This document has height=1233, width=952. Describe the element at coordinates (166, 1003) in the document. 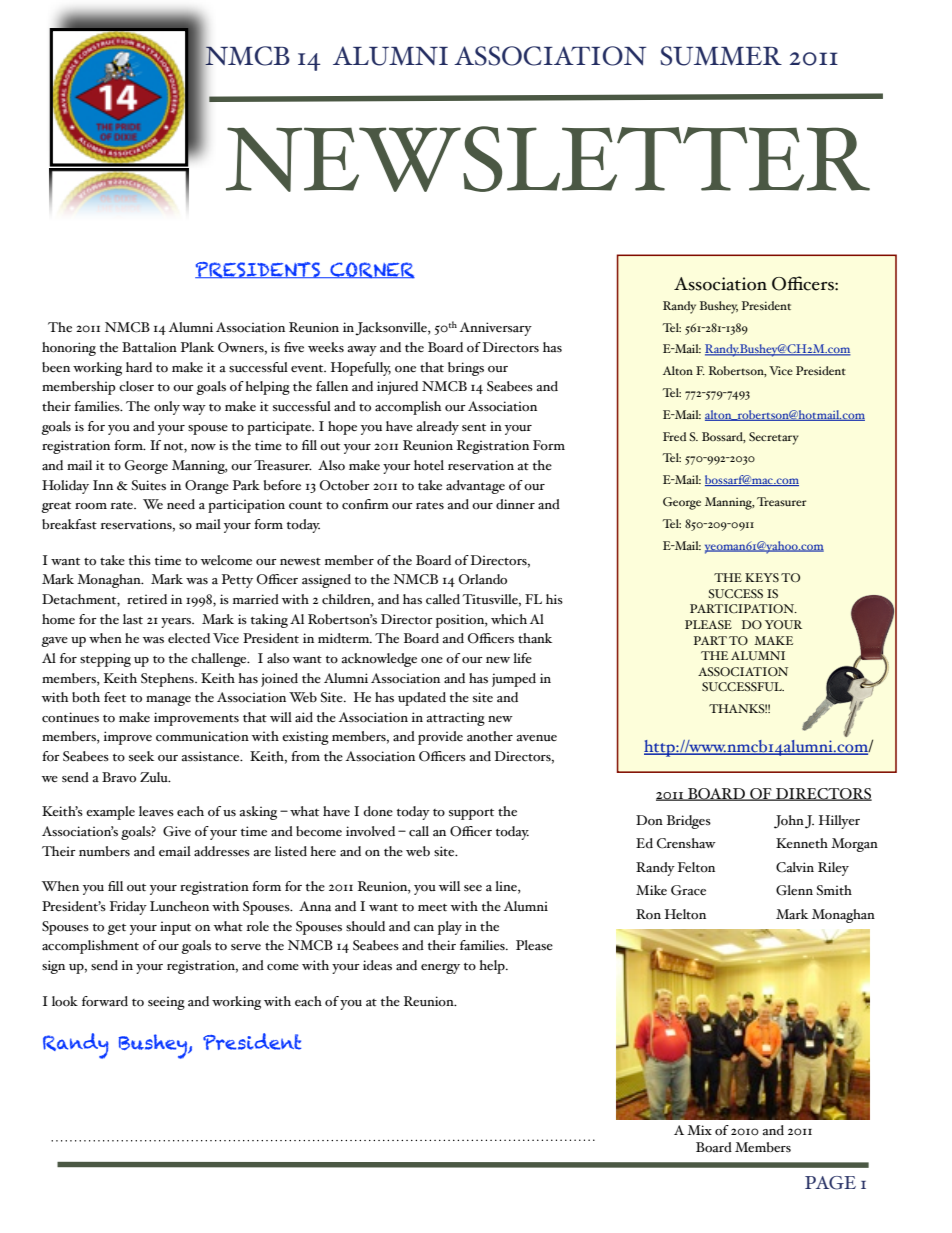

I see `seeing` at that location.
